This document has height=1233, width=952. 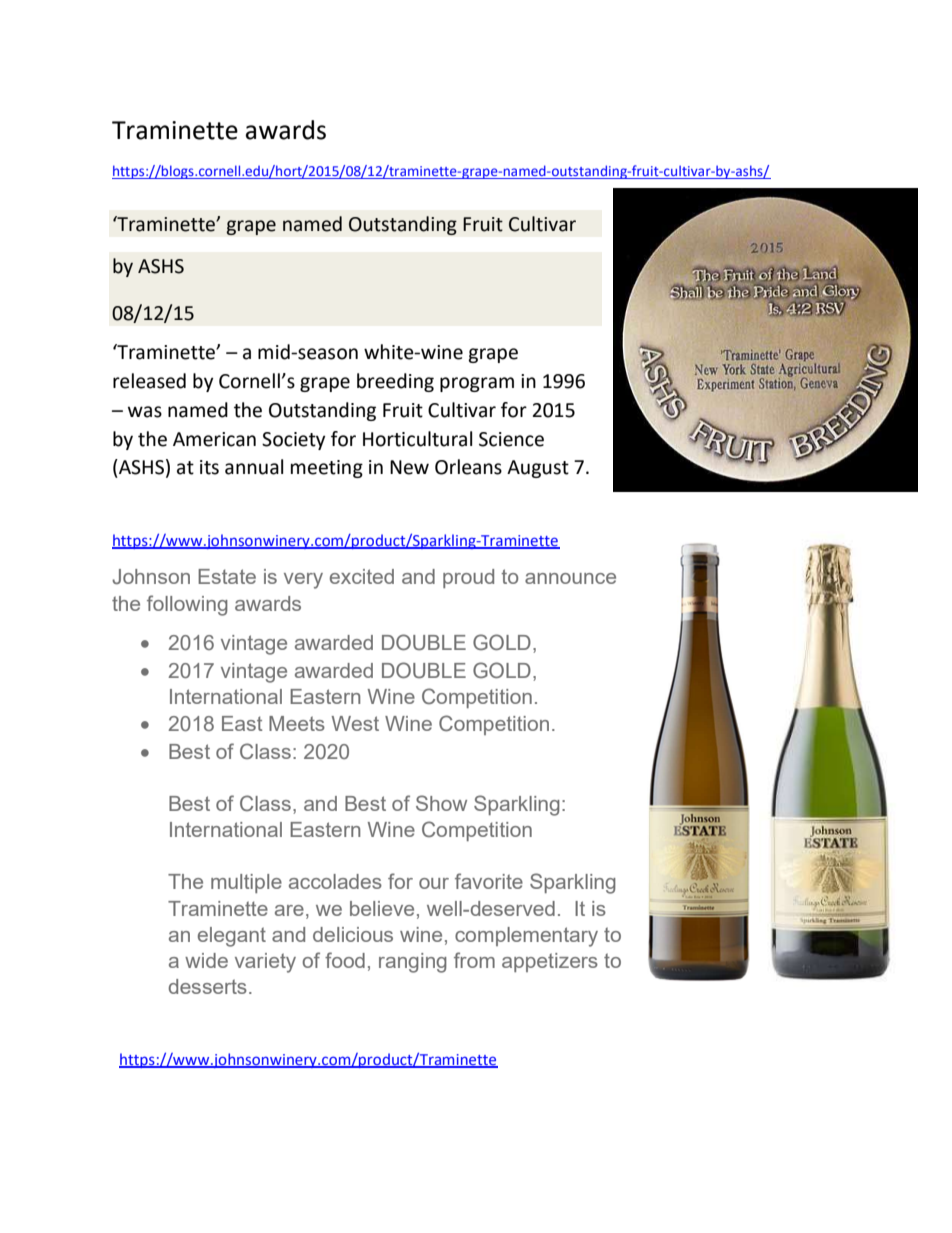 I want to click on wide, so click(x=206, y=960).
